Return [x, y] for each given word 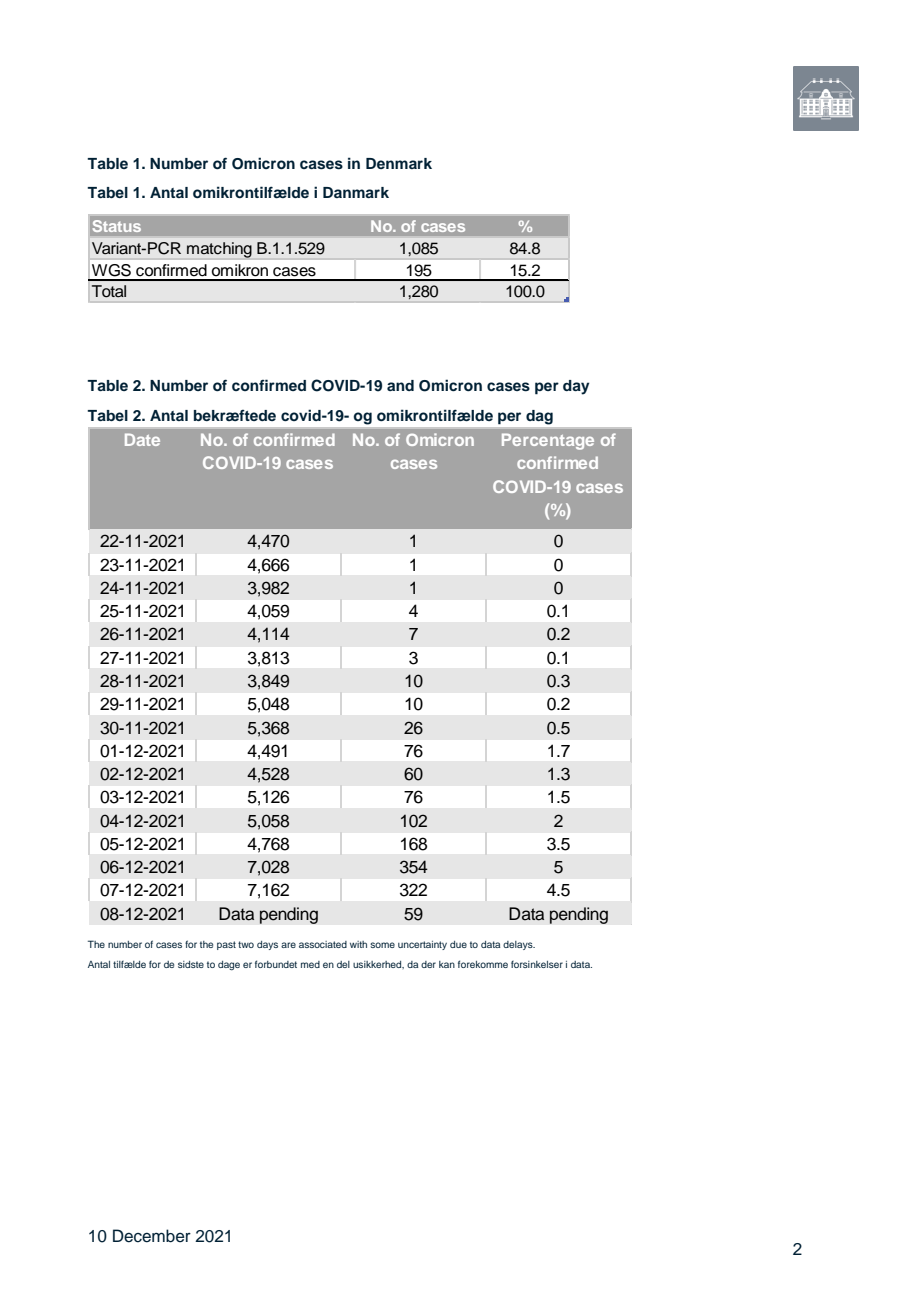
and [400, 385]
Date [142, 439]
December [152, 1236]
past [226, 945]
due [458, 944]
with [358, 944]
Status [117, 226]
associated [323, 944]
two [246, 944]
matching [219, 250]
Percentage [548, 441]
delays [519, 945]
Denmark [399, 163]
